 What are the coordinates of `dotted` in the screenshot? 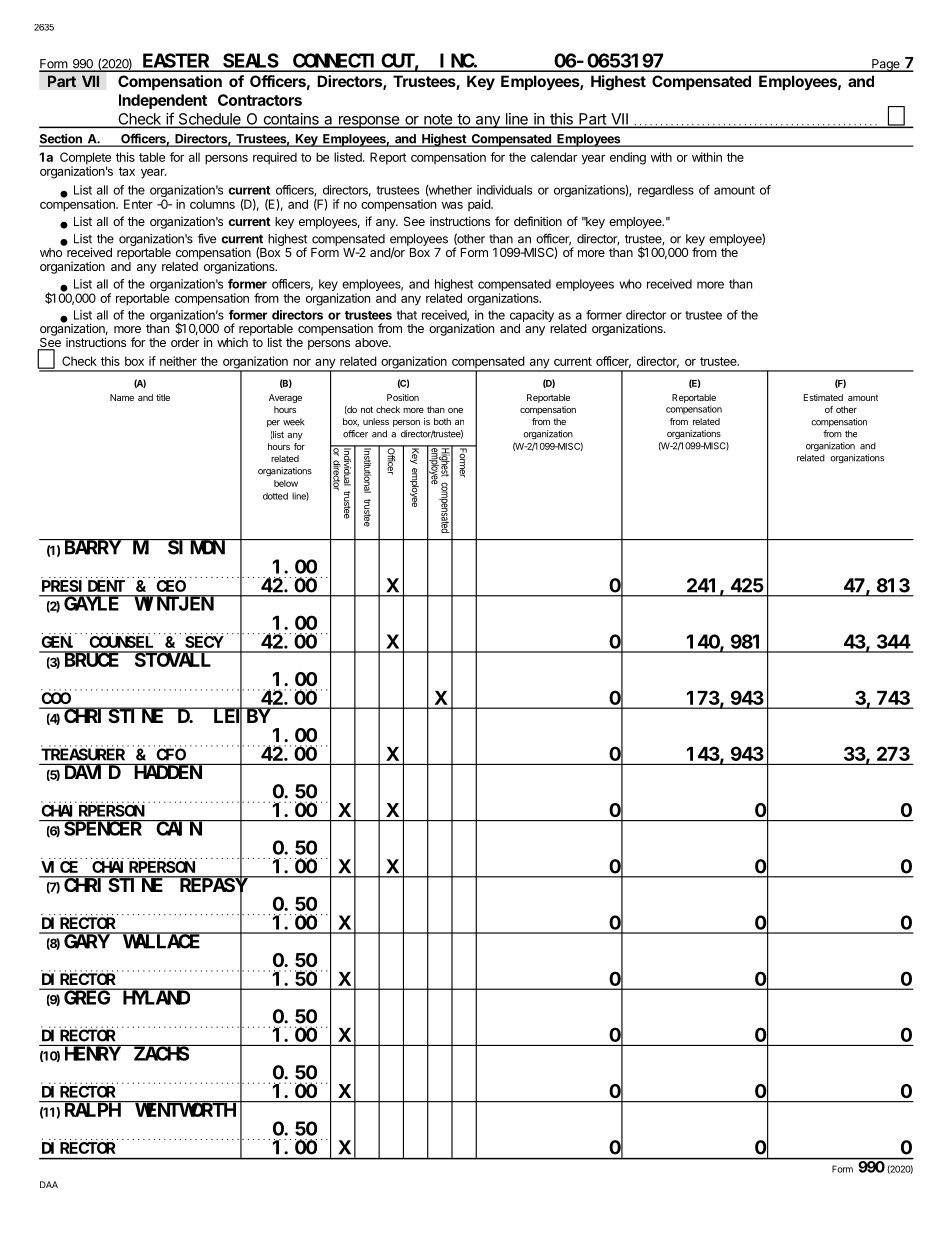 It's located at (275, 496).
